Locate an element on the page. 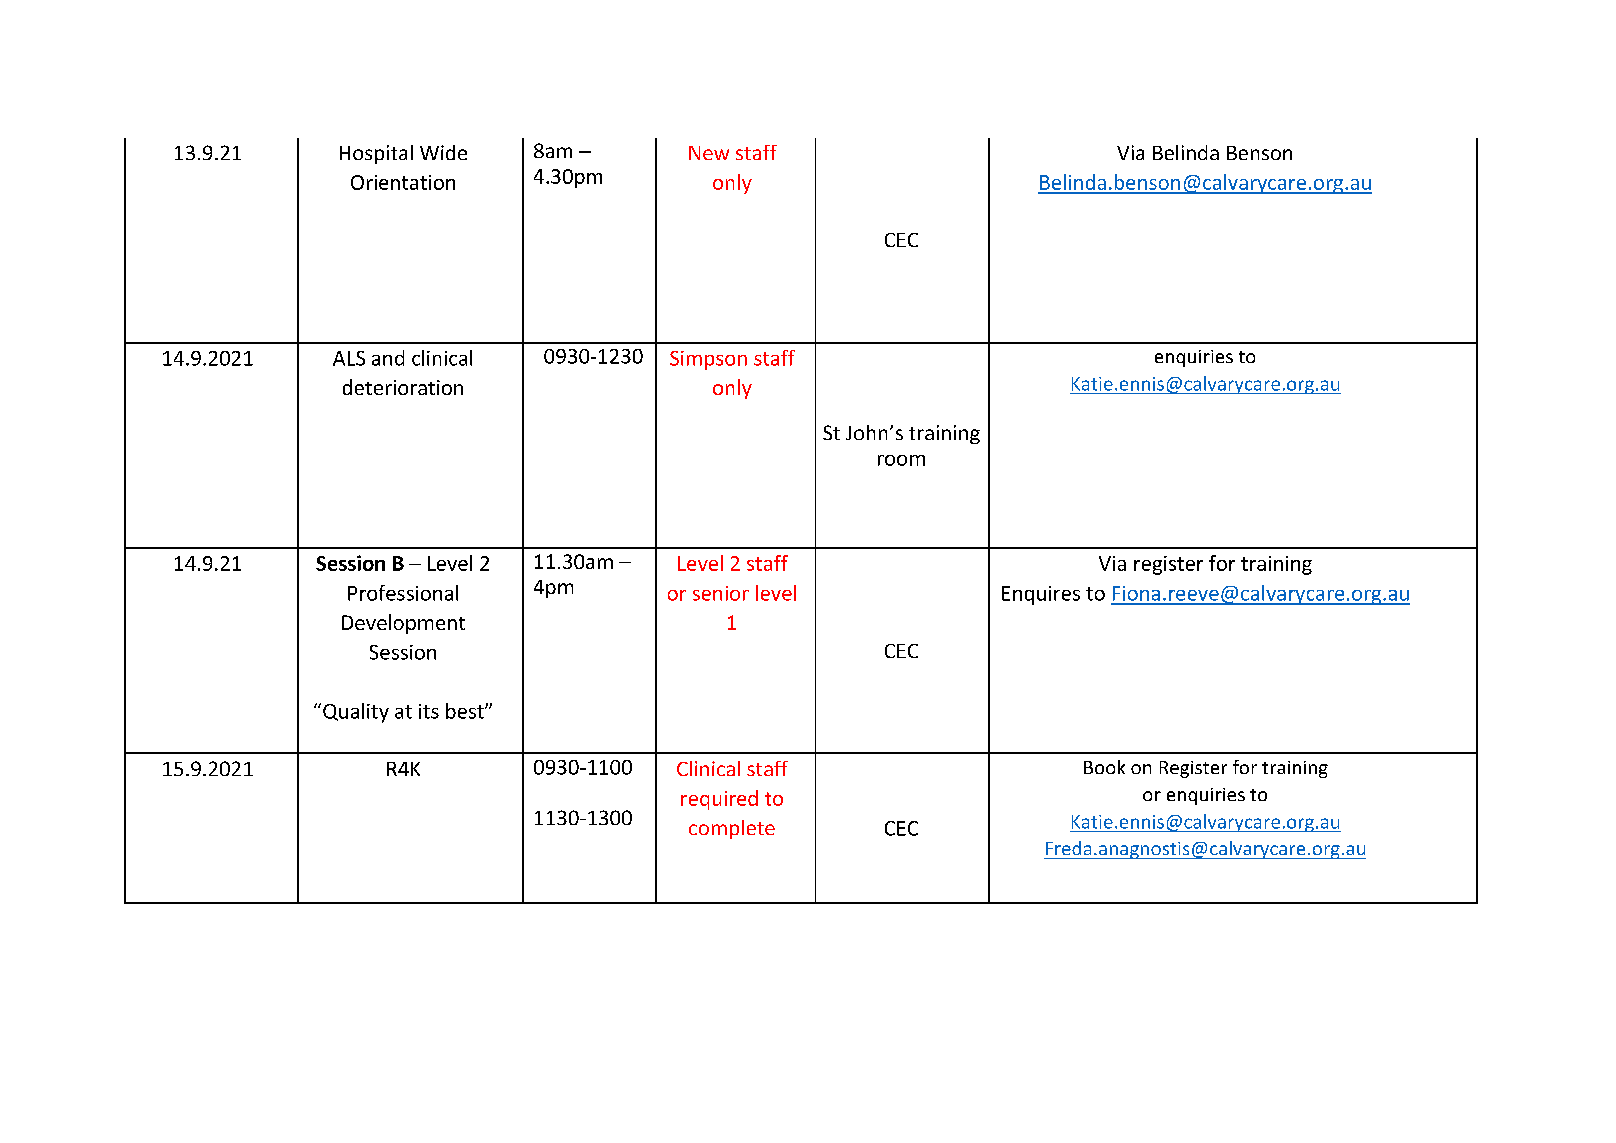 The height and width of the image is (1143, 1616). Book is located at coordinates (1104, 767).
